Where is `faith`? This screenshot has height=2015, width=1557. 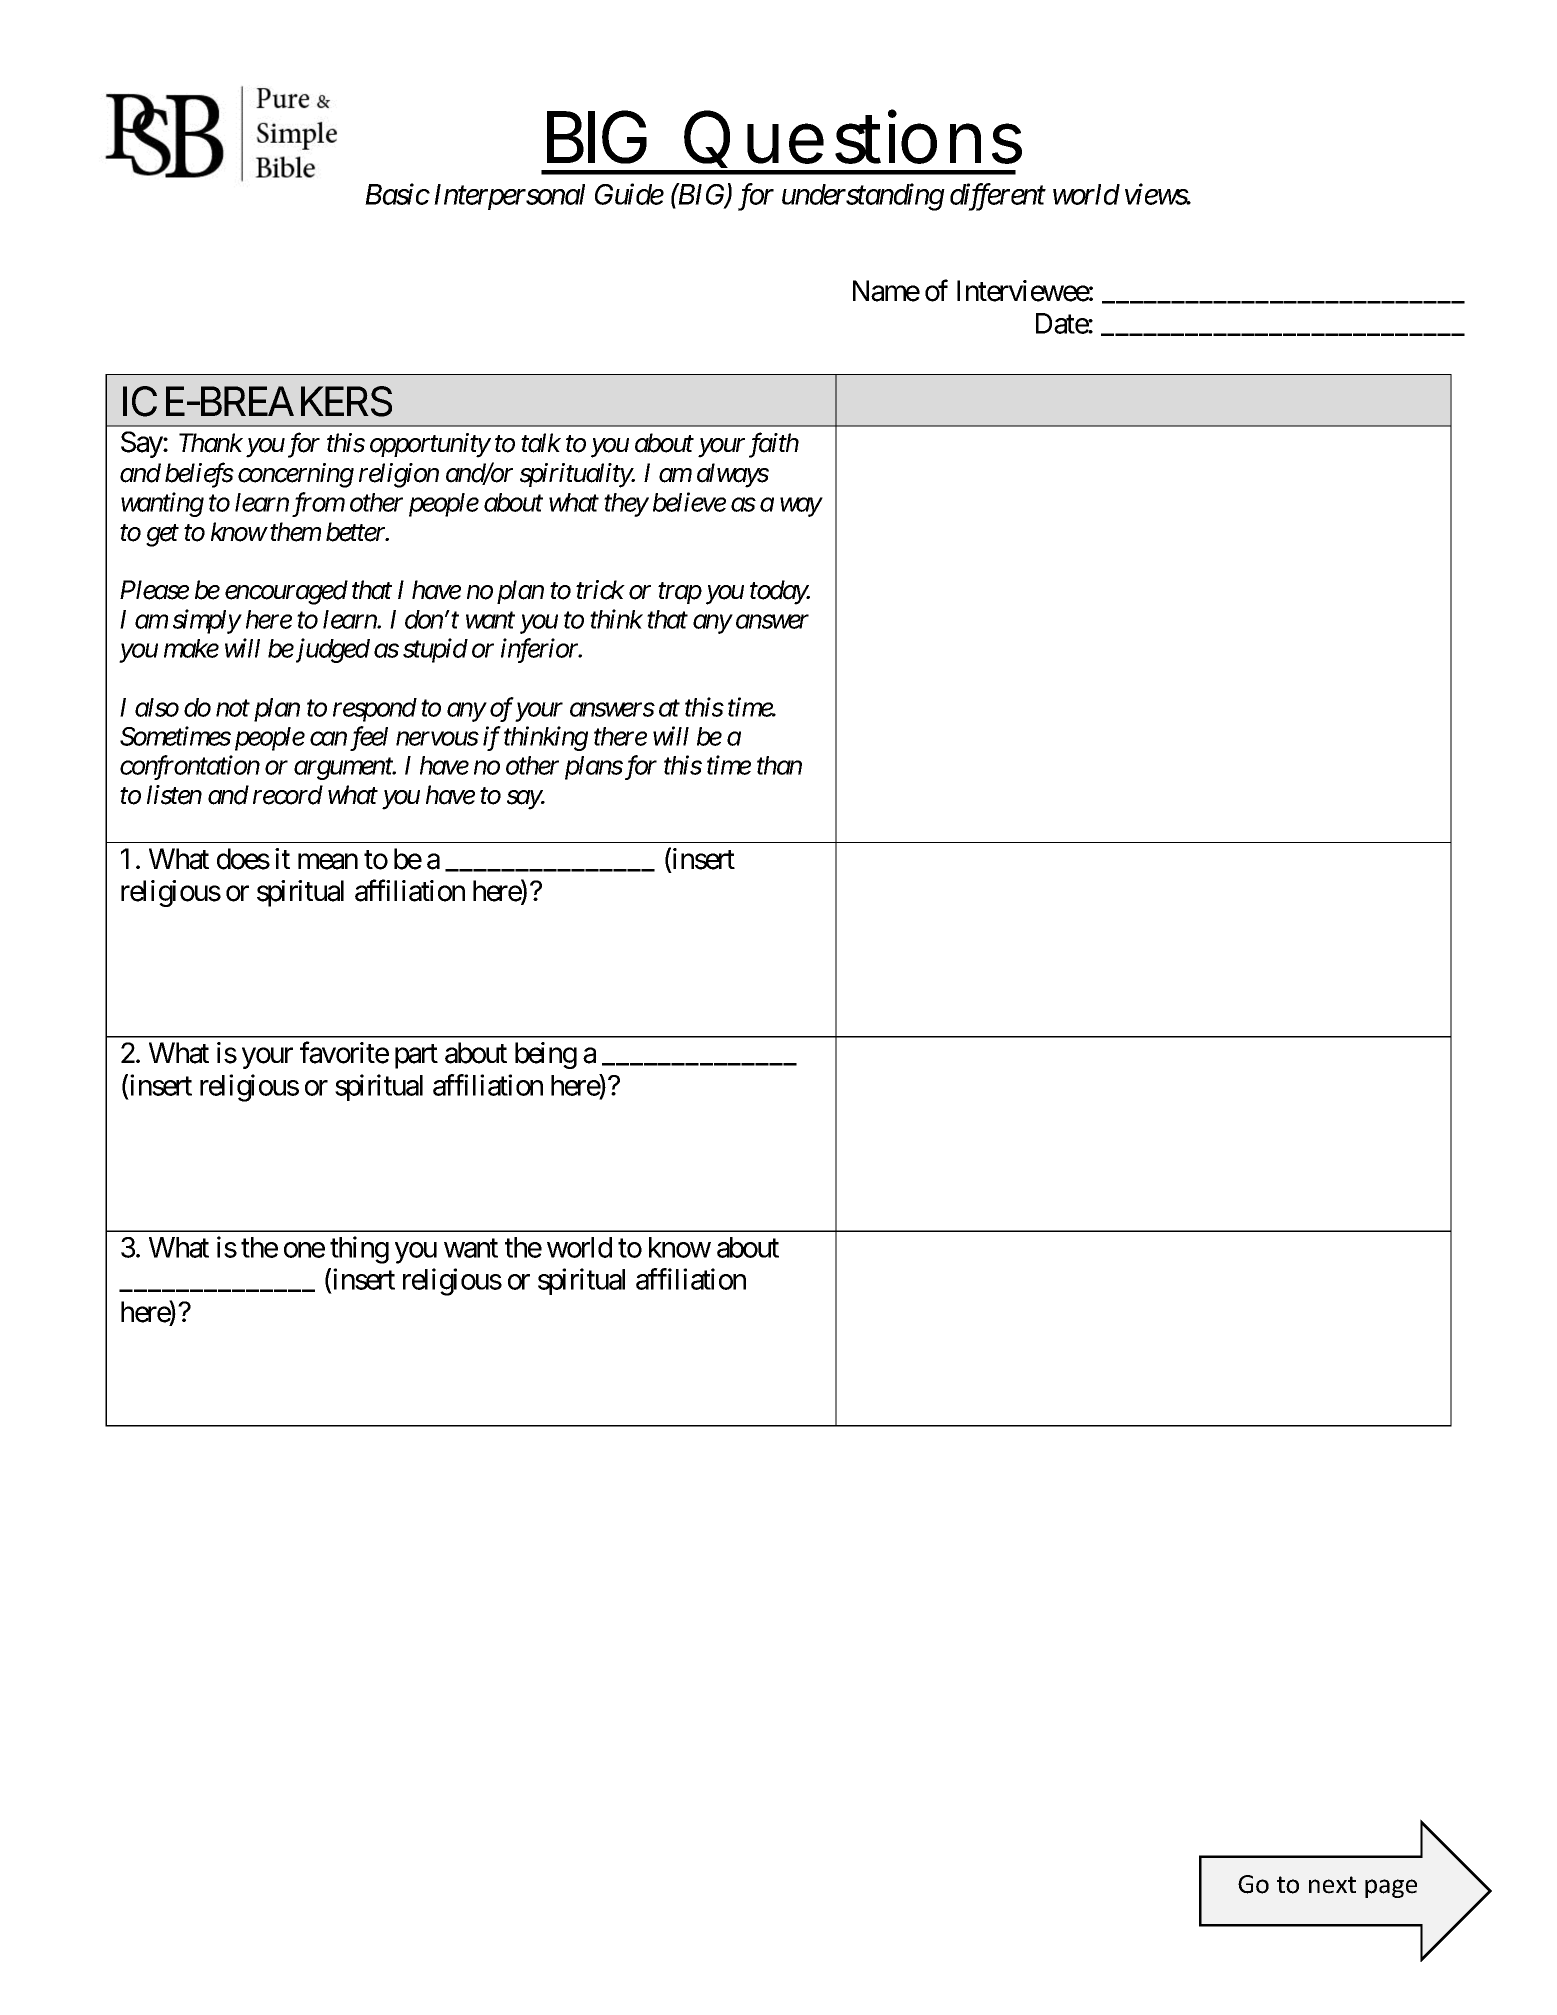 faith is located at coordinates (774, 445).
